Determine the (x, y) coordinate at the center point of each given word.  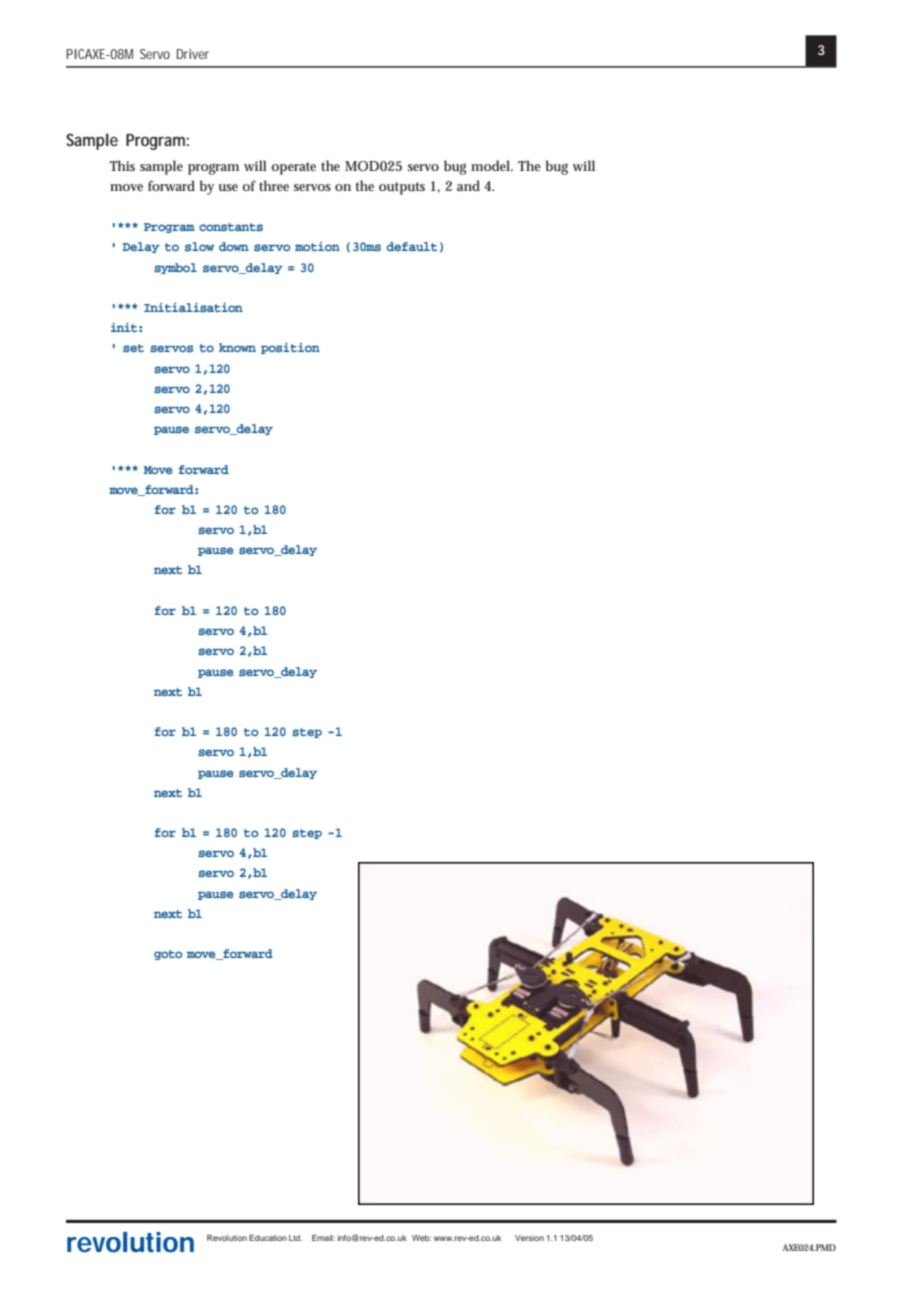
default (412, 246)
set (133, 348)
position (290, 348)
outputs (402, 188)
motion (317, 246)
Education (268, 1238)
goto (168, 955)
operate (293, 168)
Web (421, 1238)
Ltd (295, 1238)
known (237, 347)
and (468, 185)
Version (529, 1238)
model (491, 165)
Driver (193, 54)
